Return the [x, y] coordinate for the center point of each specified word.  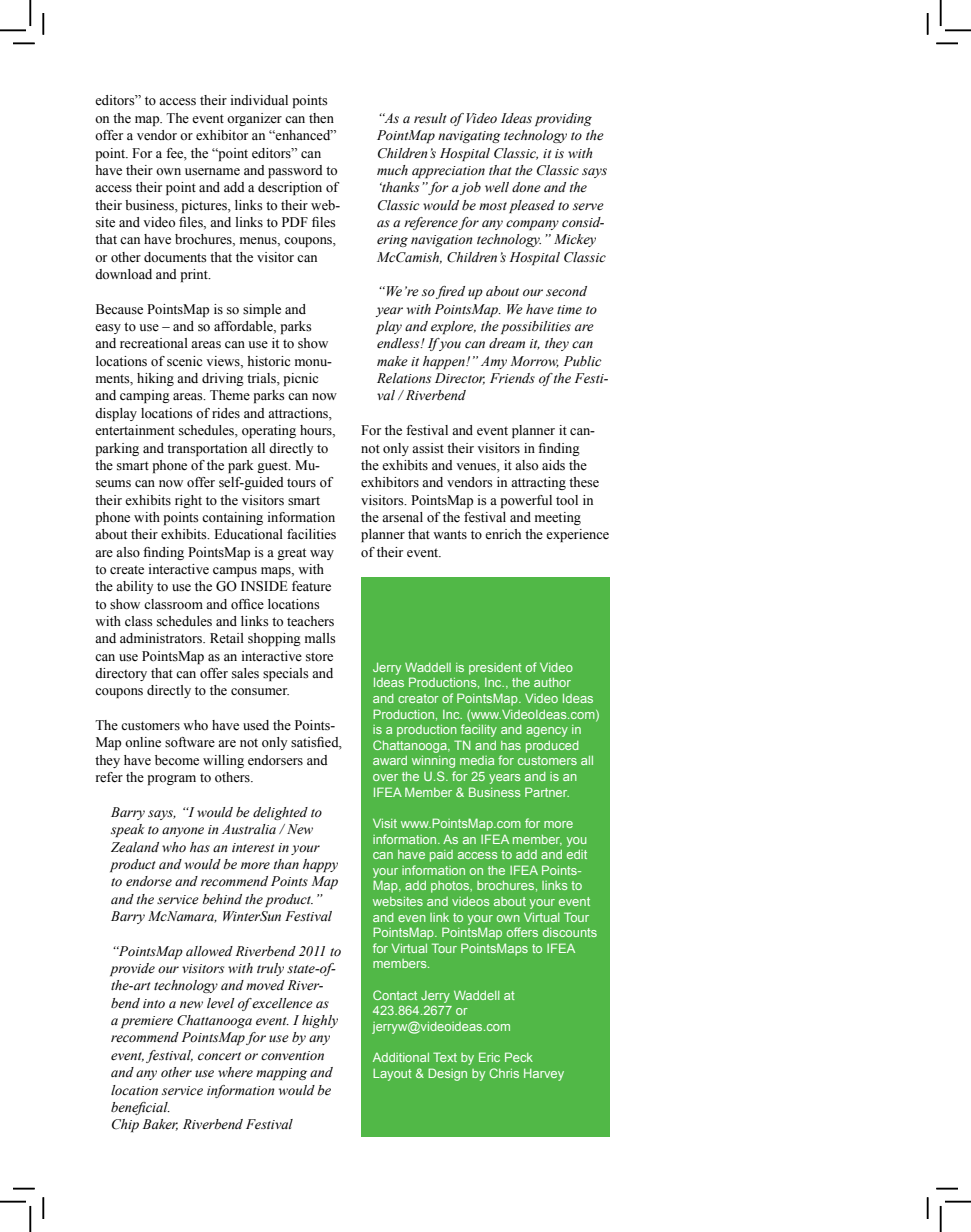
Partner [547, 792]
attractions [299, 413]
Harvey [544, 1075]
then [321, 118]
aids [553, 465]
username [212, 172]
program [172, 780]
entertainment [135, 430]
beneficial [140, 1108]
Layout [392, 1075]
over [385, 777]
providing [563, 119]
